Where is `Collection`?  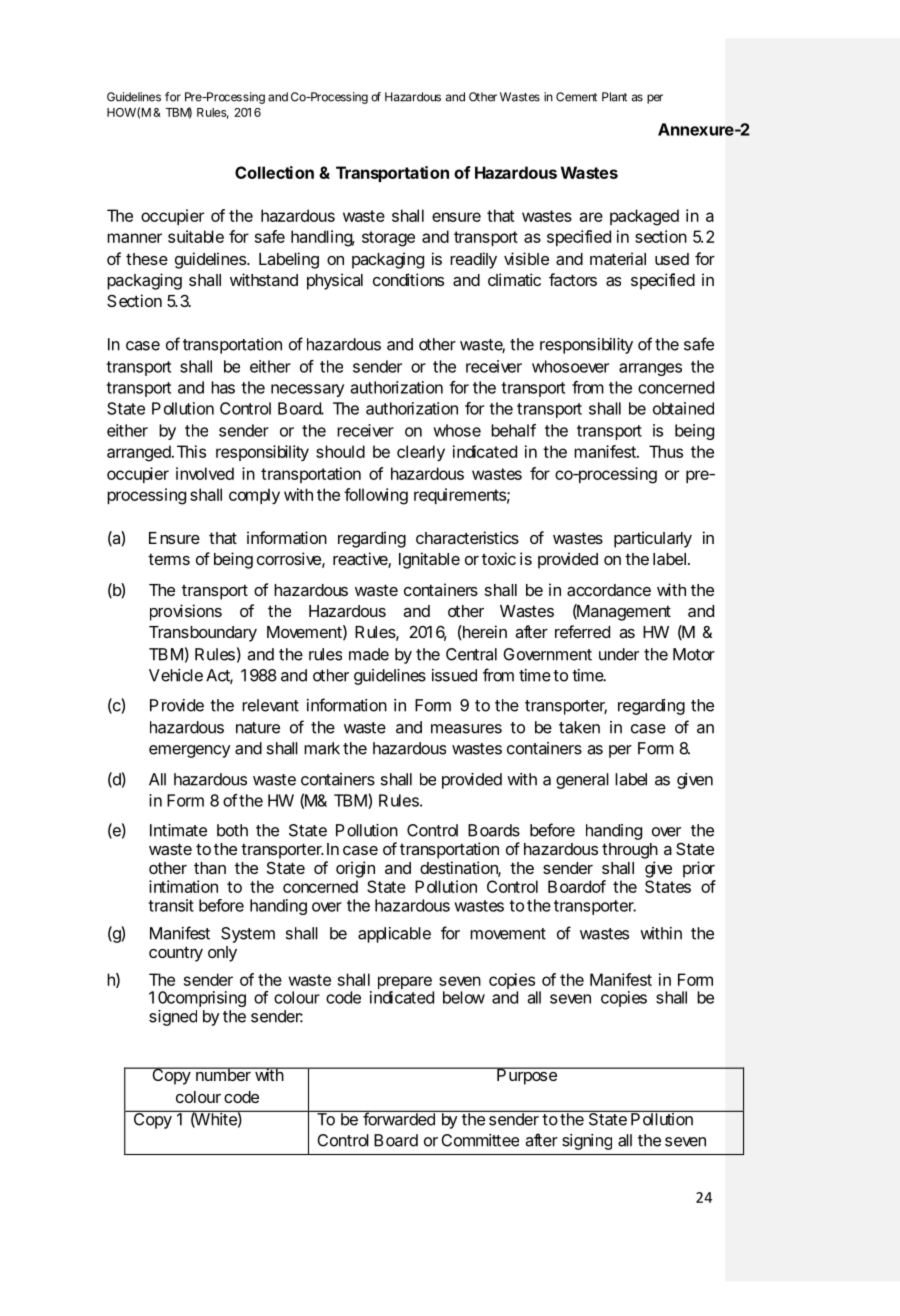 Collection is located at coordinates (274, 172).
